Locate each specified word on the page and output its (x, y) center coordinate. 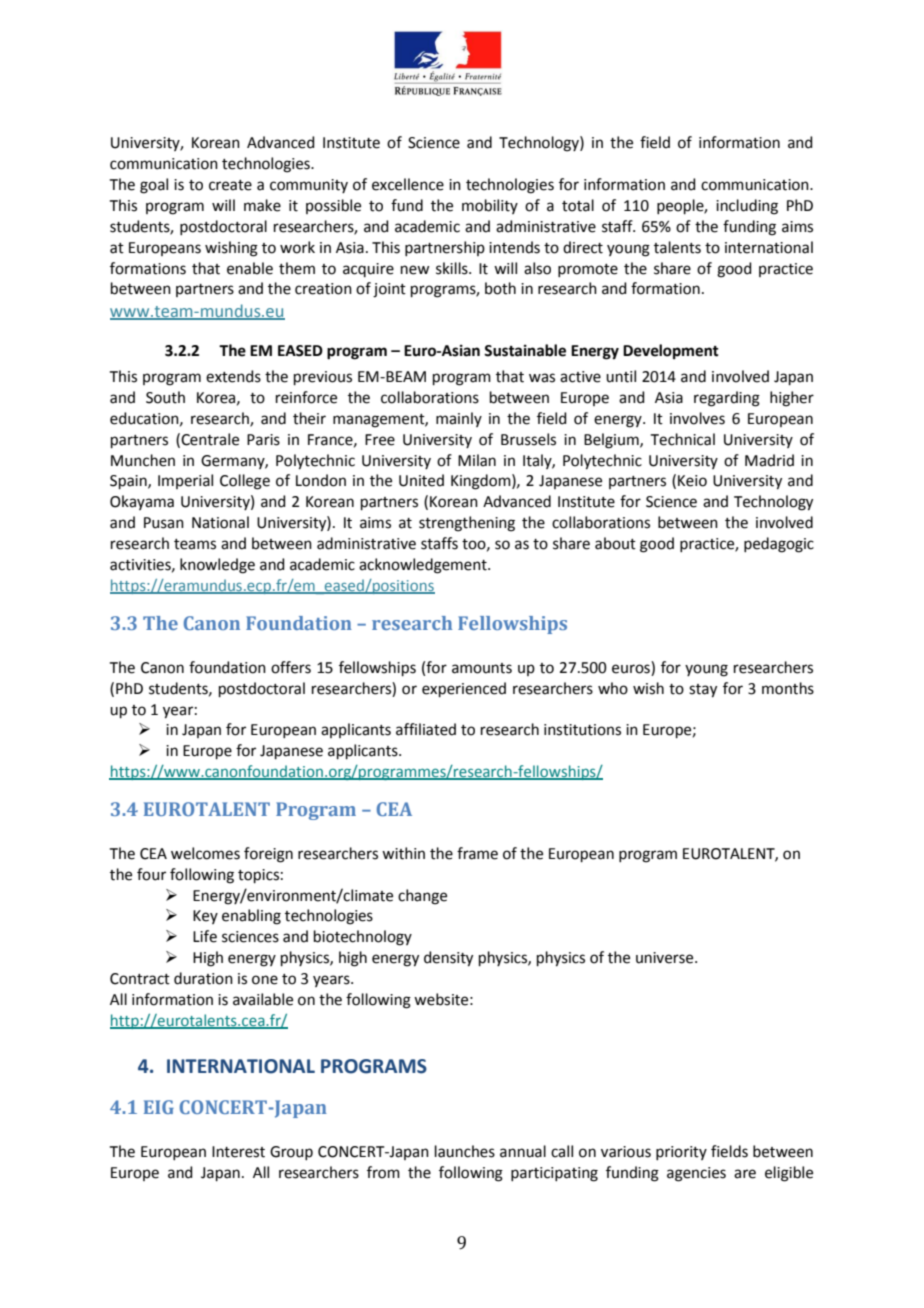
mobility (490, 206)
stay (703, 691)
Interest (238, 1152)
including (747, 207)
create (230, 185)
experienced (464, 689)
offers (291, 667)
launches (465, 1151)
